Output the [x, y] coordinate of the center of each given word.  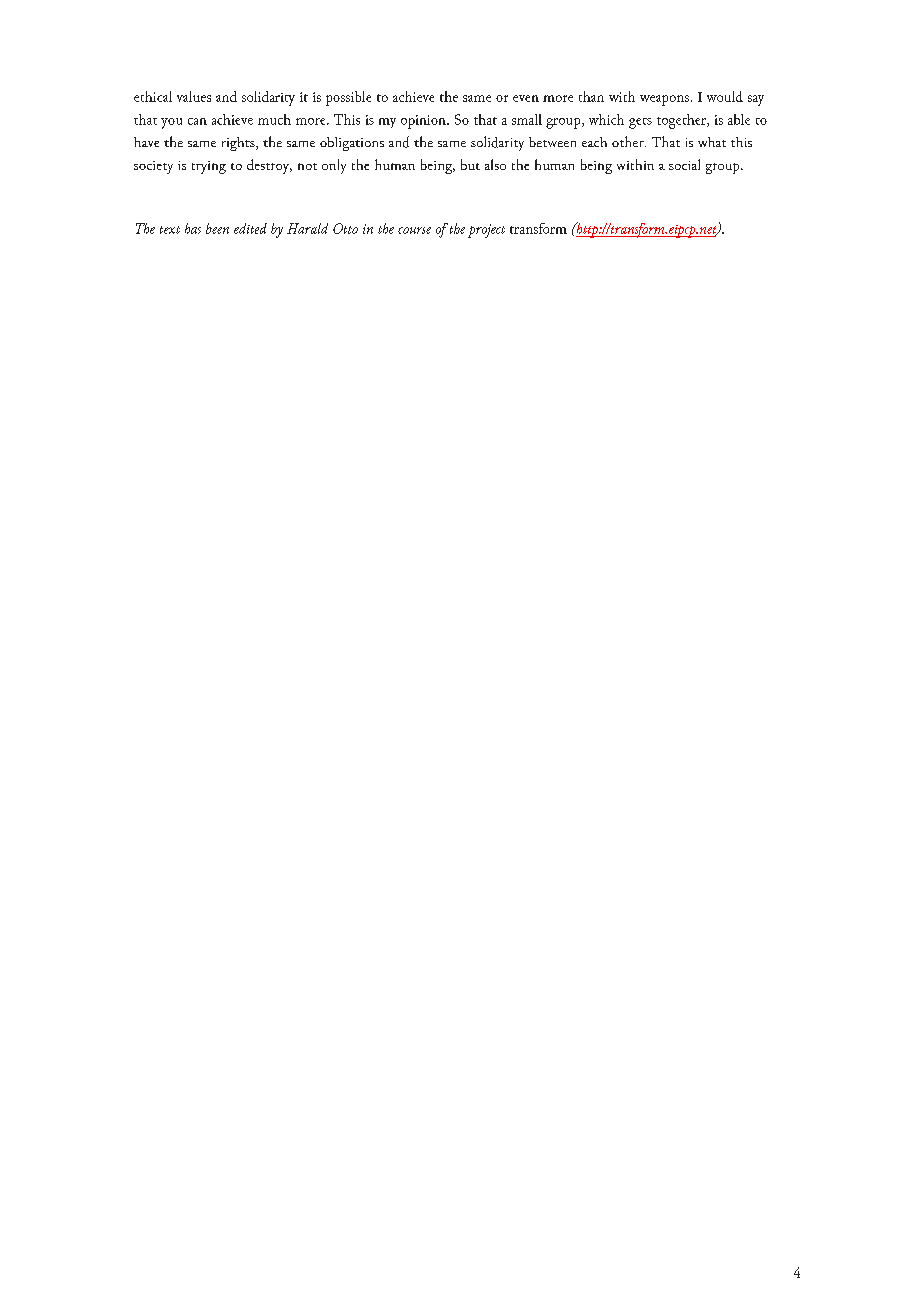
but [470, 164]
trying [209, 167]
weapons [664, 100]
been [217, 228]
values [194, 96]
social [684, 164]
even [526, 98]
